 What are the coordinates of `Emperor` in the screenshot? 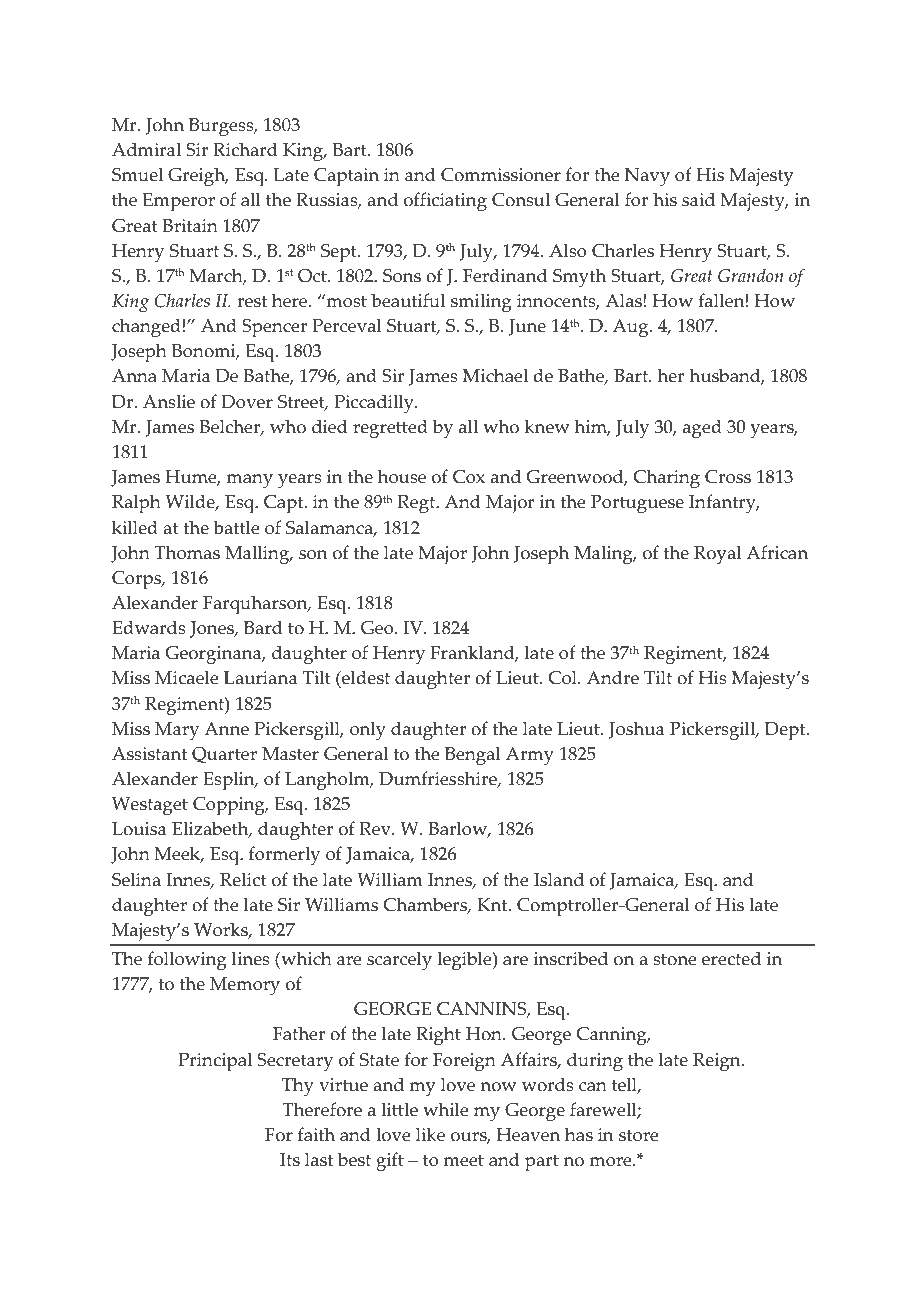 It's located at (179, 202).
